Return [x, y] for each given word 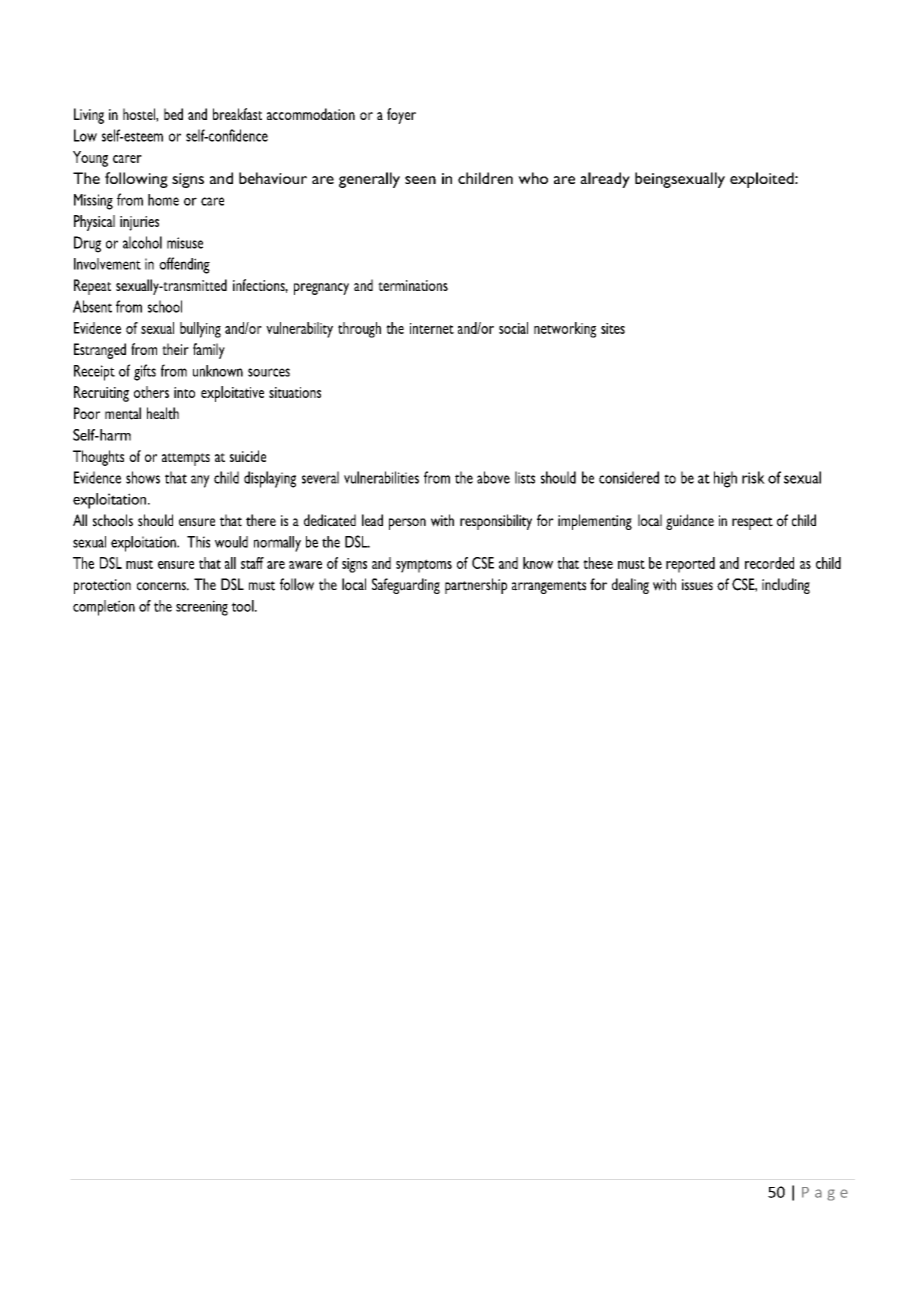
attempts [186, 459]
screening [202, 608]
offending [184, 265]
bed [173, 114]
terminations [413, 285]
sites [613, 328]
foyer [401, 116]
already [605, 180]
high [725, 479]
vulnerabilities [381, 477]
